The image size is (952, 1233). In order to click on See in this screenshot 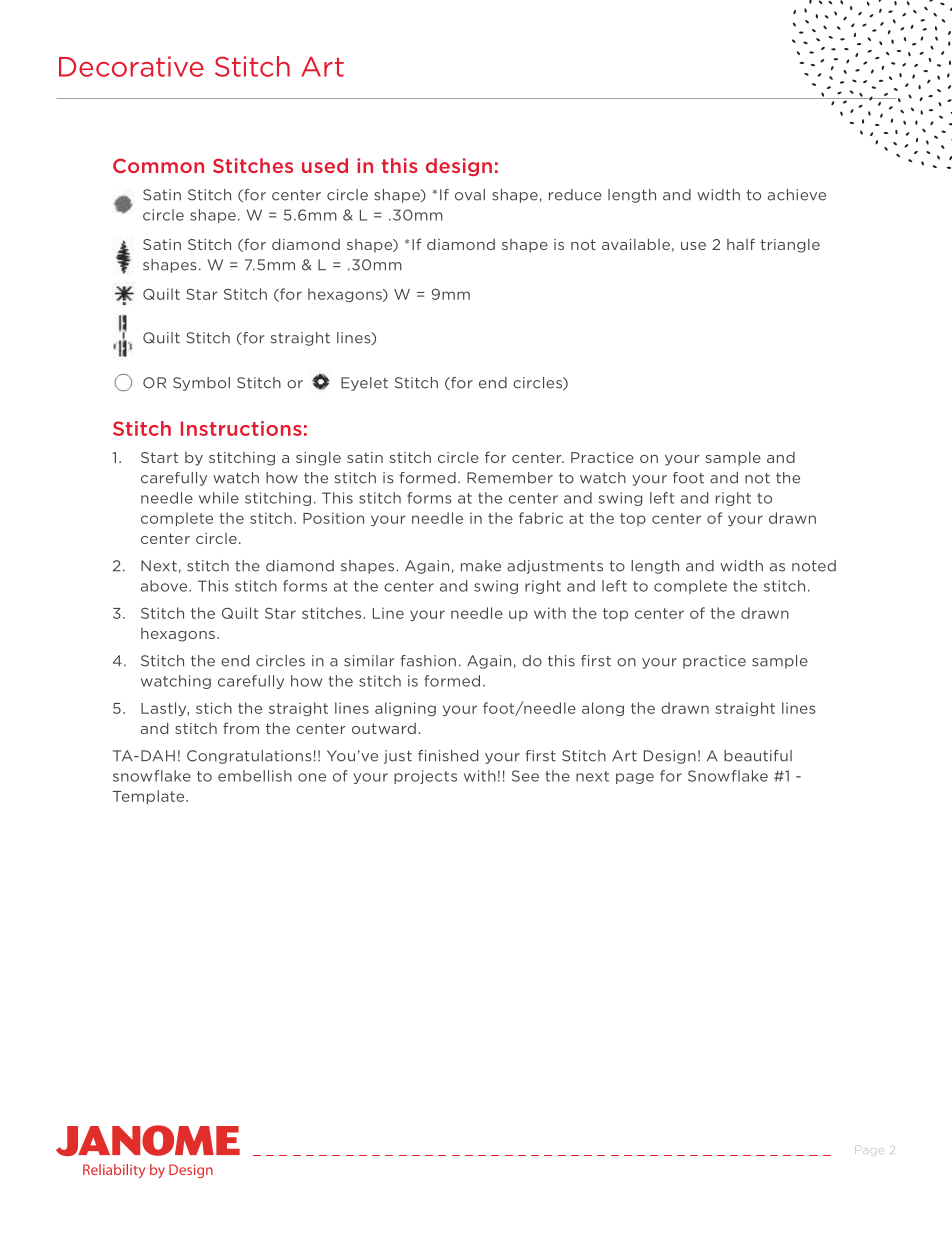, I will do `click(525, 776)`.
